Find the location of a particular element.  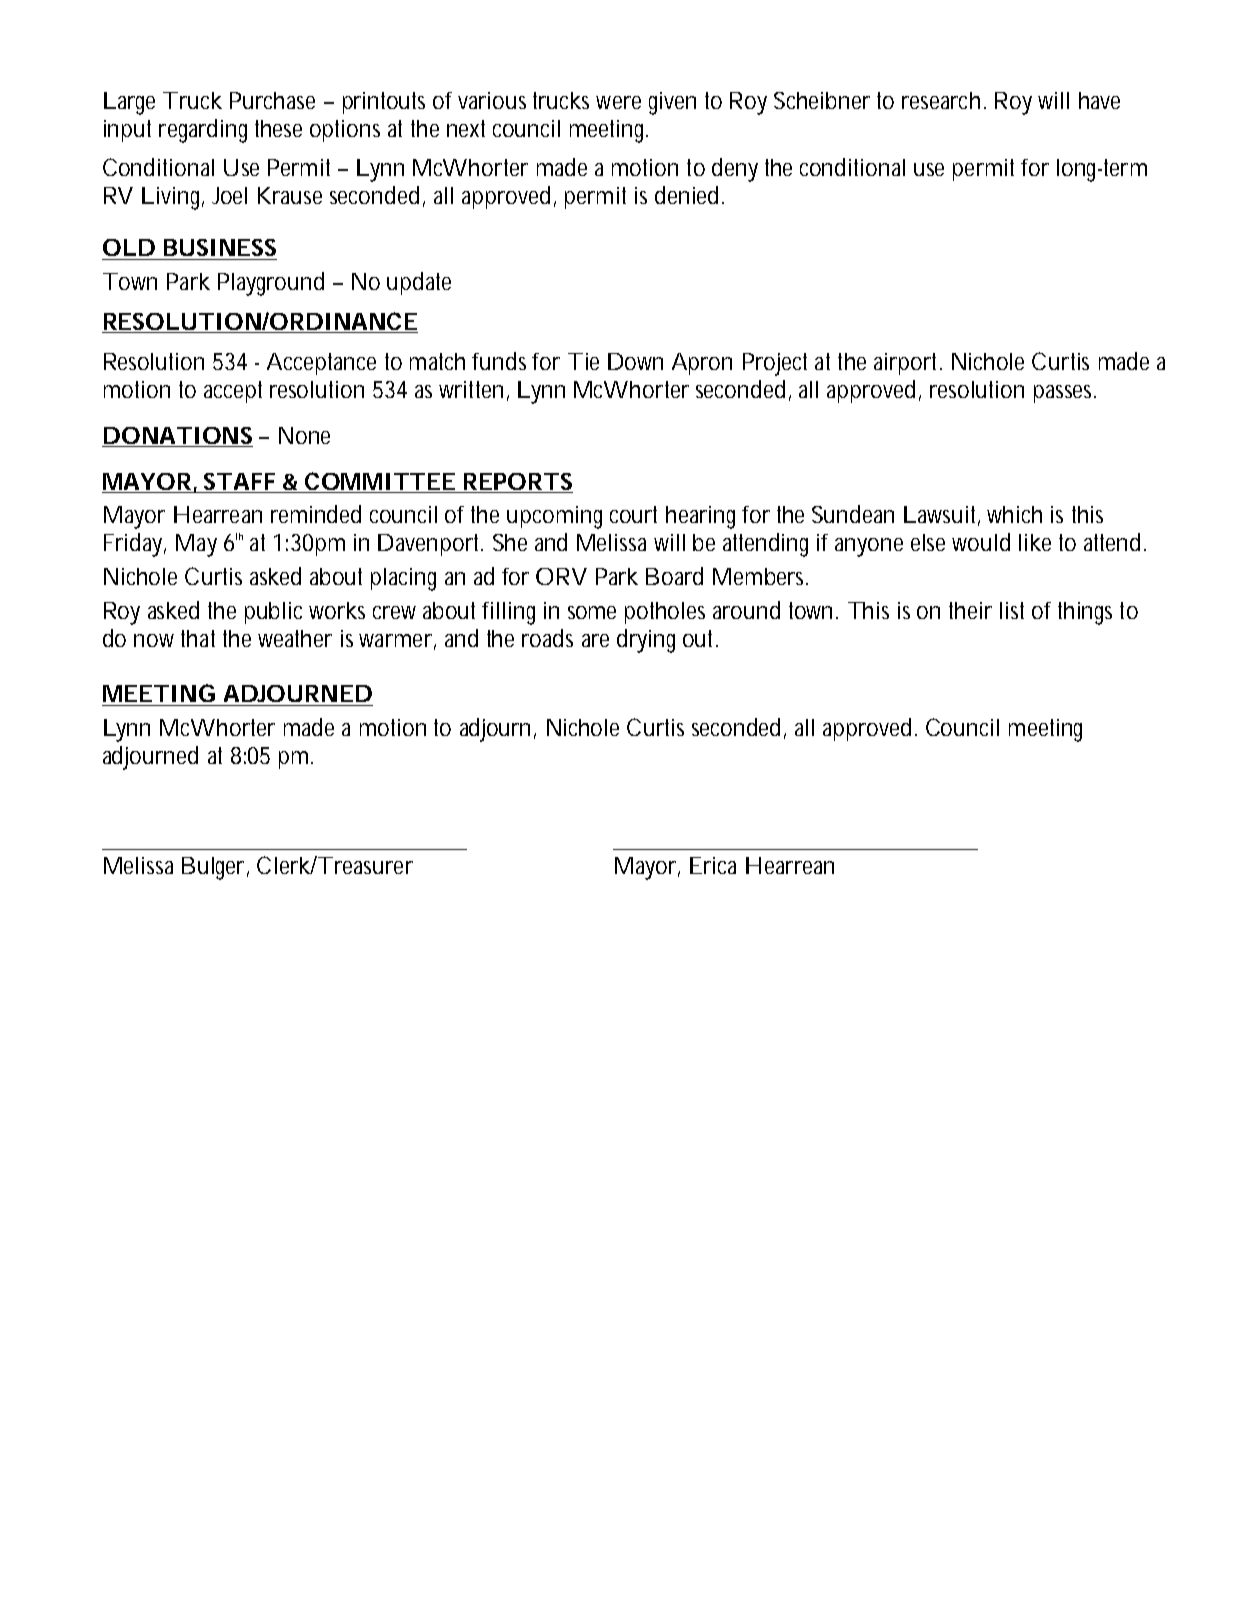

list is located at coordinates (1012, 610).
